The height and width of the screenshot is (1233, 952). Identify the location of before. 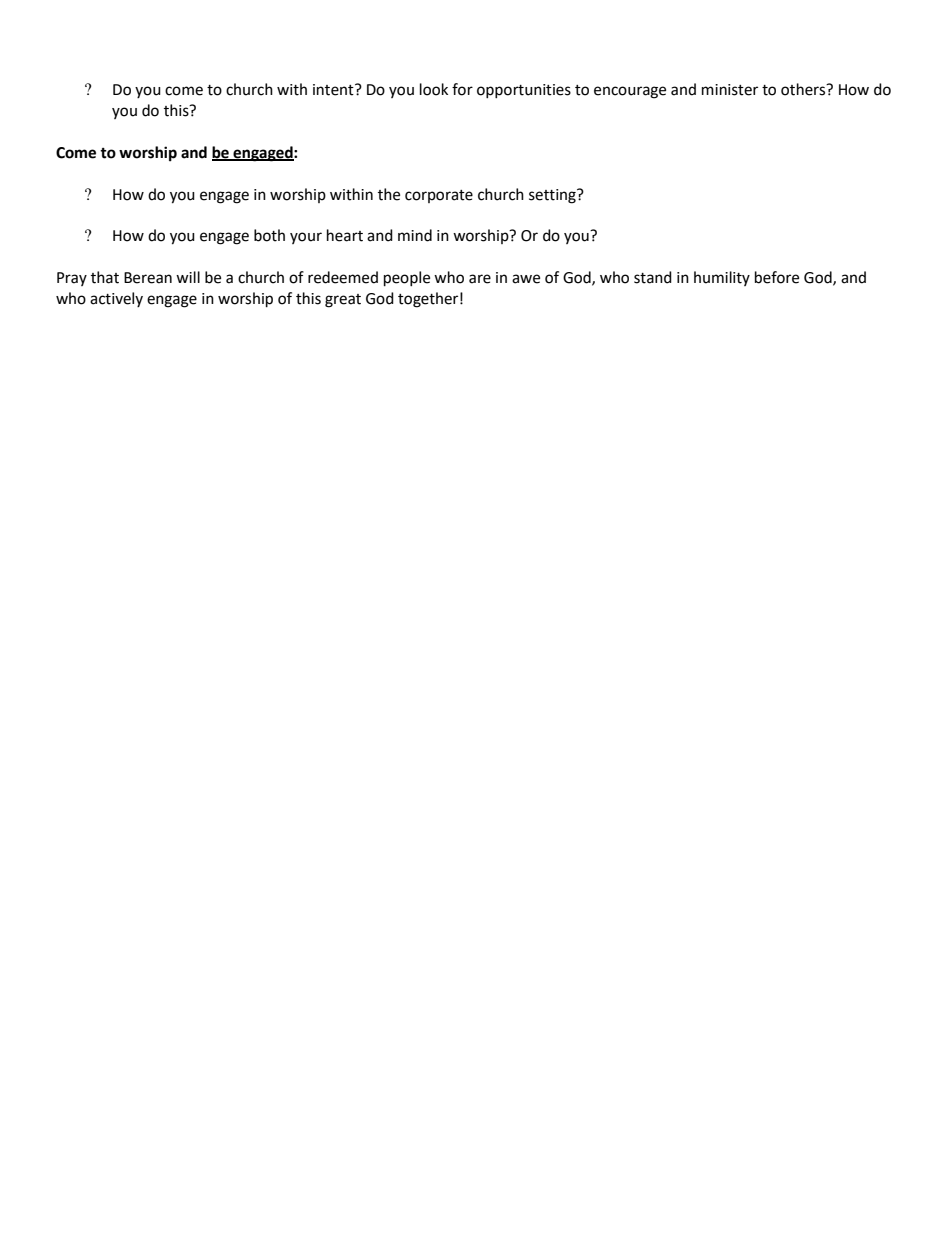
(777, 277).
